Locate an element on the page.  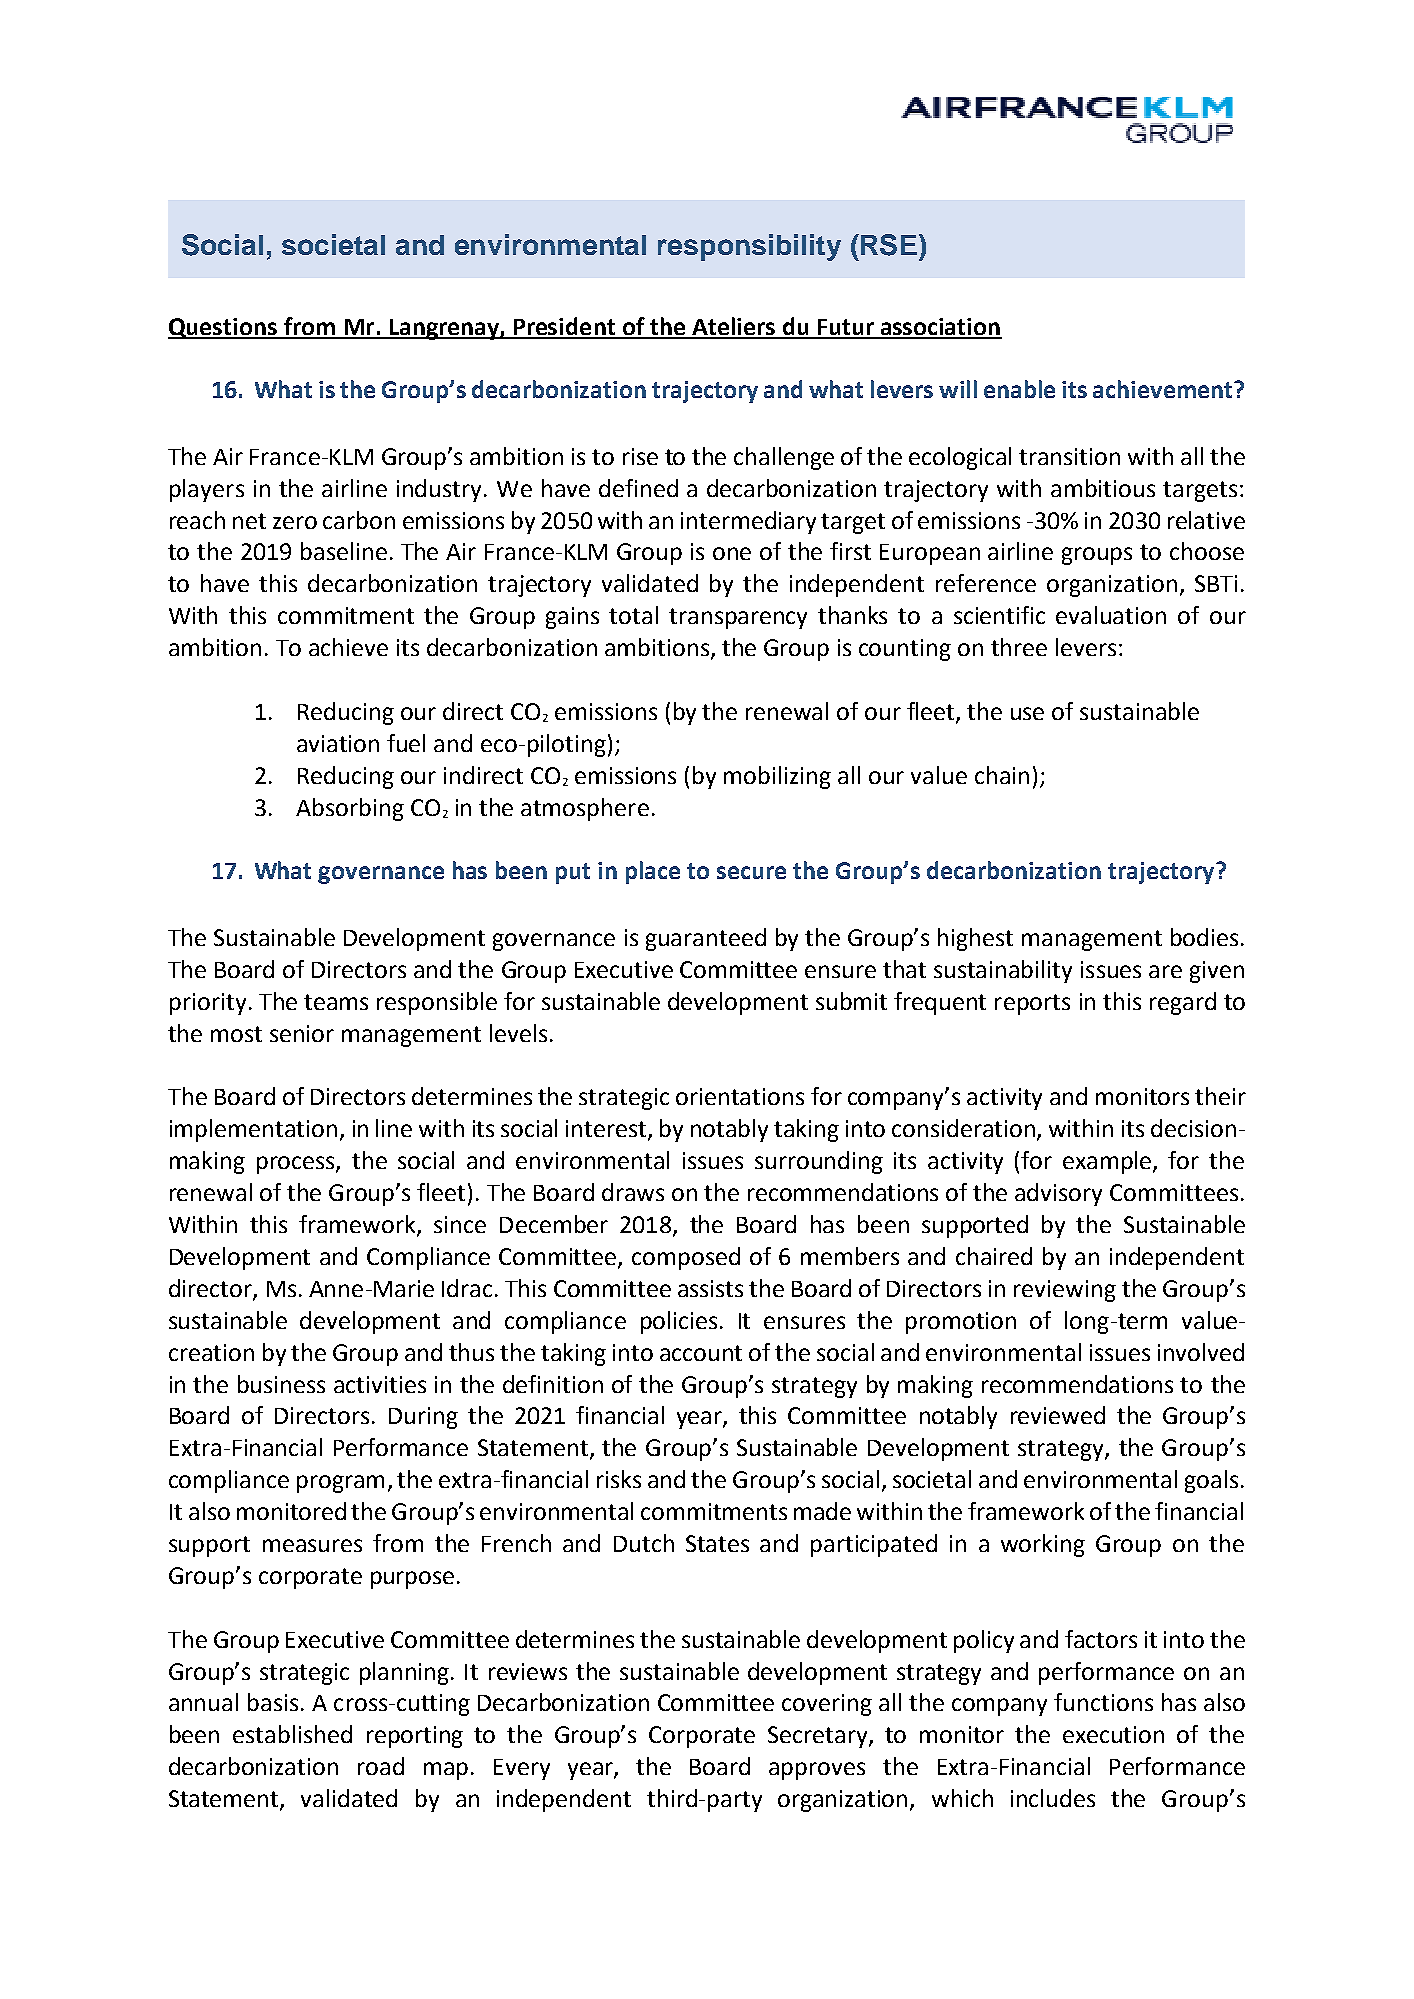
composed is located at coordinates (686, 1258).
